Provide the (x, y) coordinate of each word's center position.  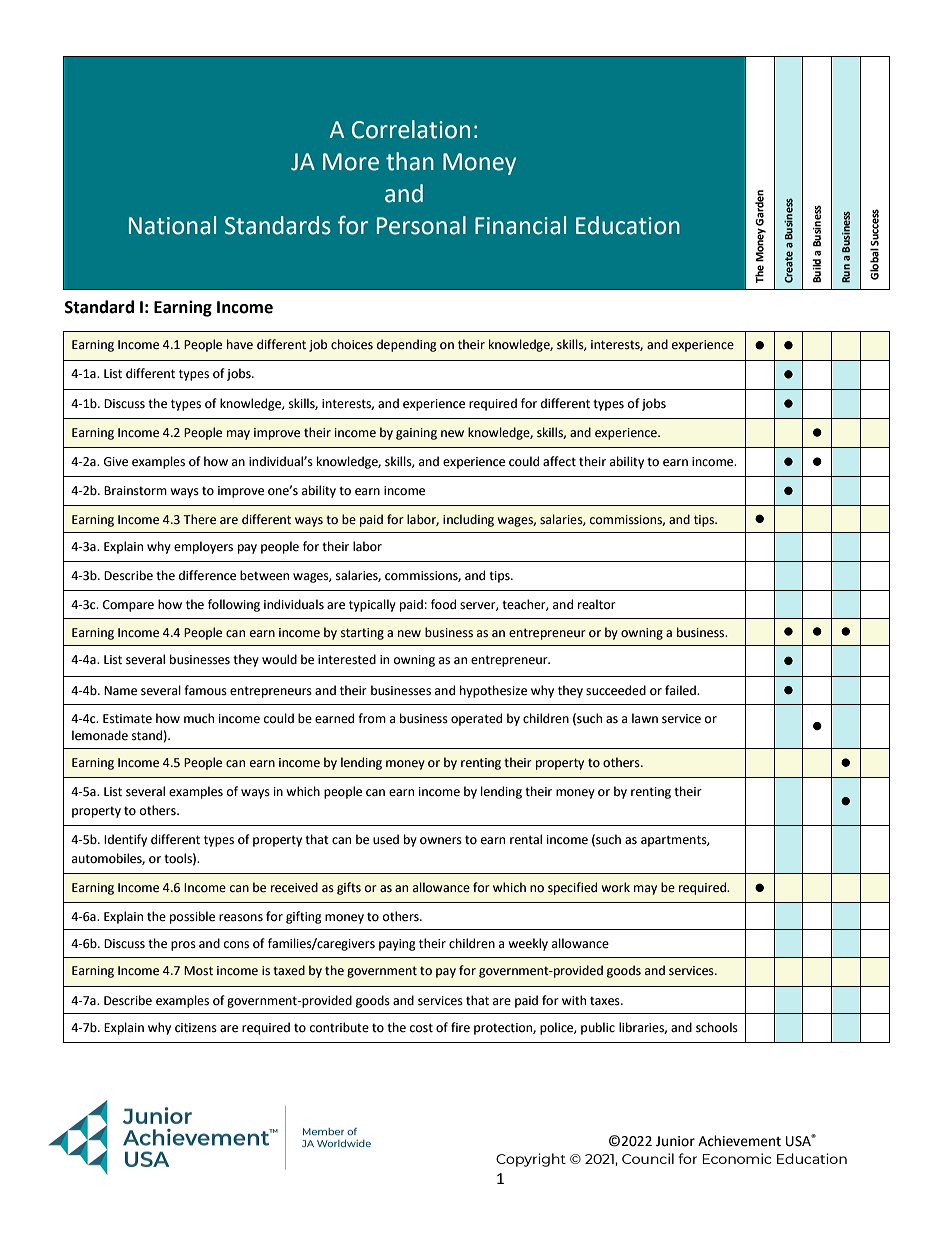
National (172, 225)
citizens (196, 1028)
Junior (675, 1141)
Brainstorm (135, 491)
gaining (416, 434)
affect (559, 461)
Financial (520, 225)
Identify (125, 840)
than (410, 161)
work (616, 887)
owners (441, 841)
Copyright (531, 1160)
